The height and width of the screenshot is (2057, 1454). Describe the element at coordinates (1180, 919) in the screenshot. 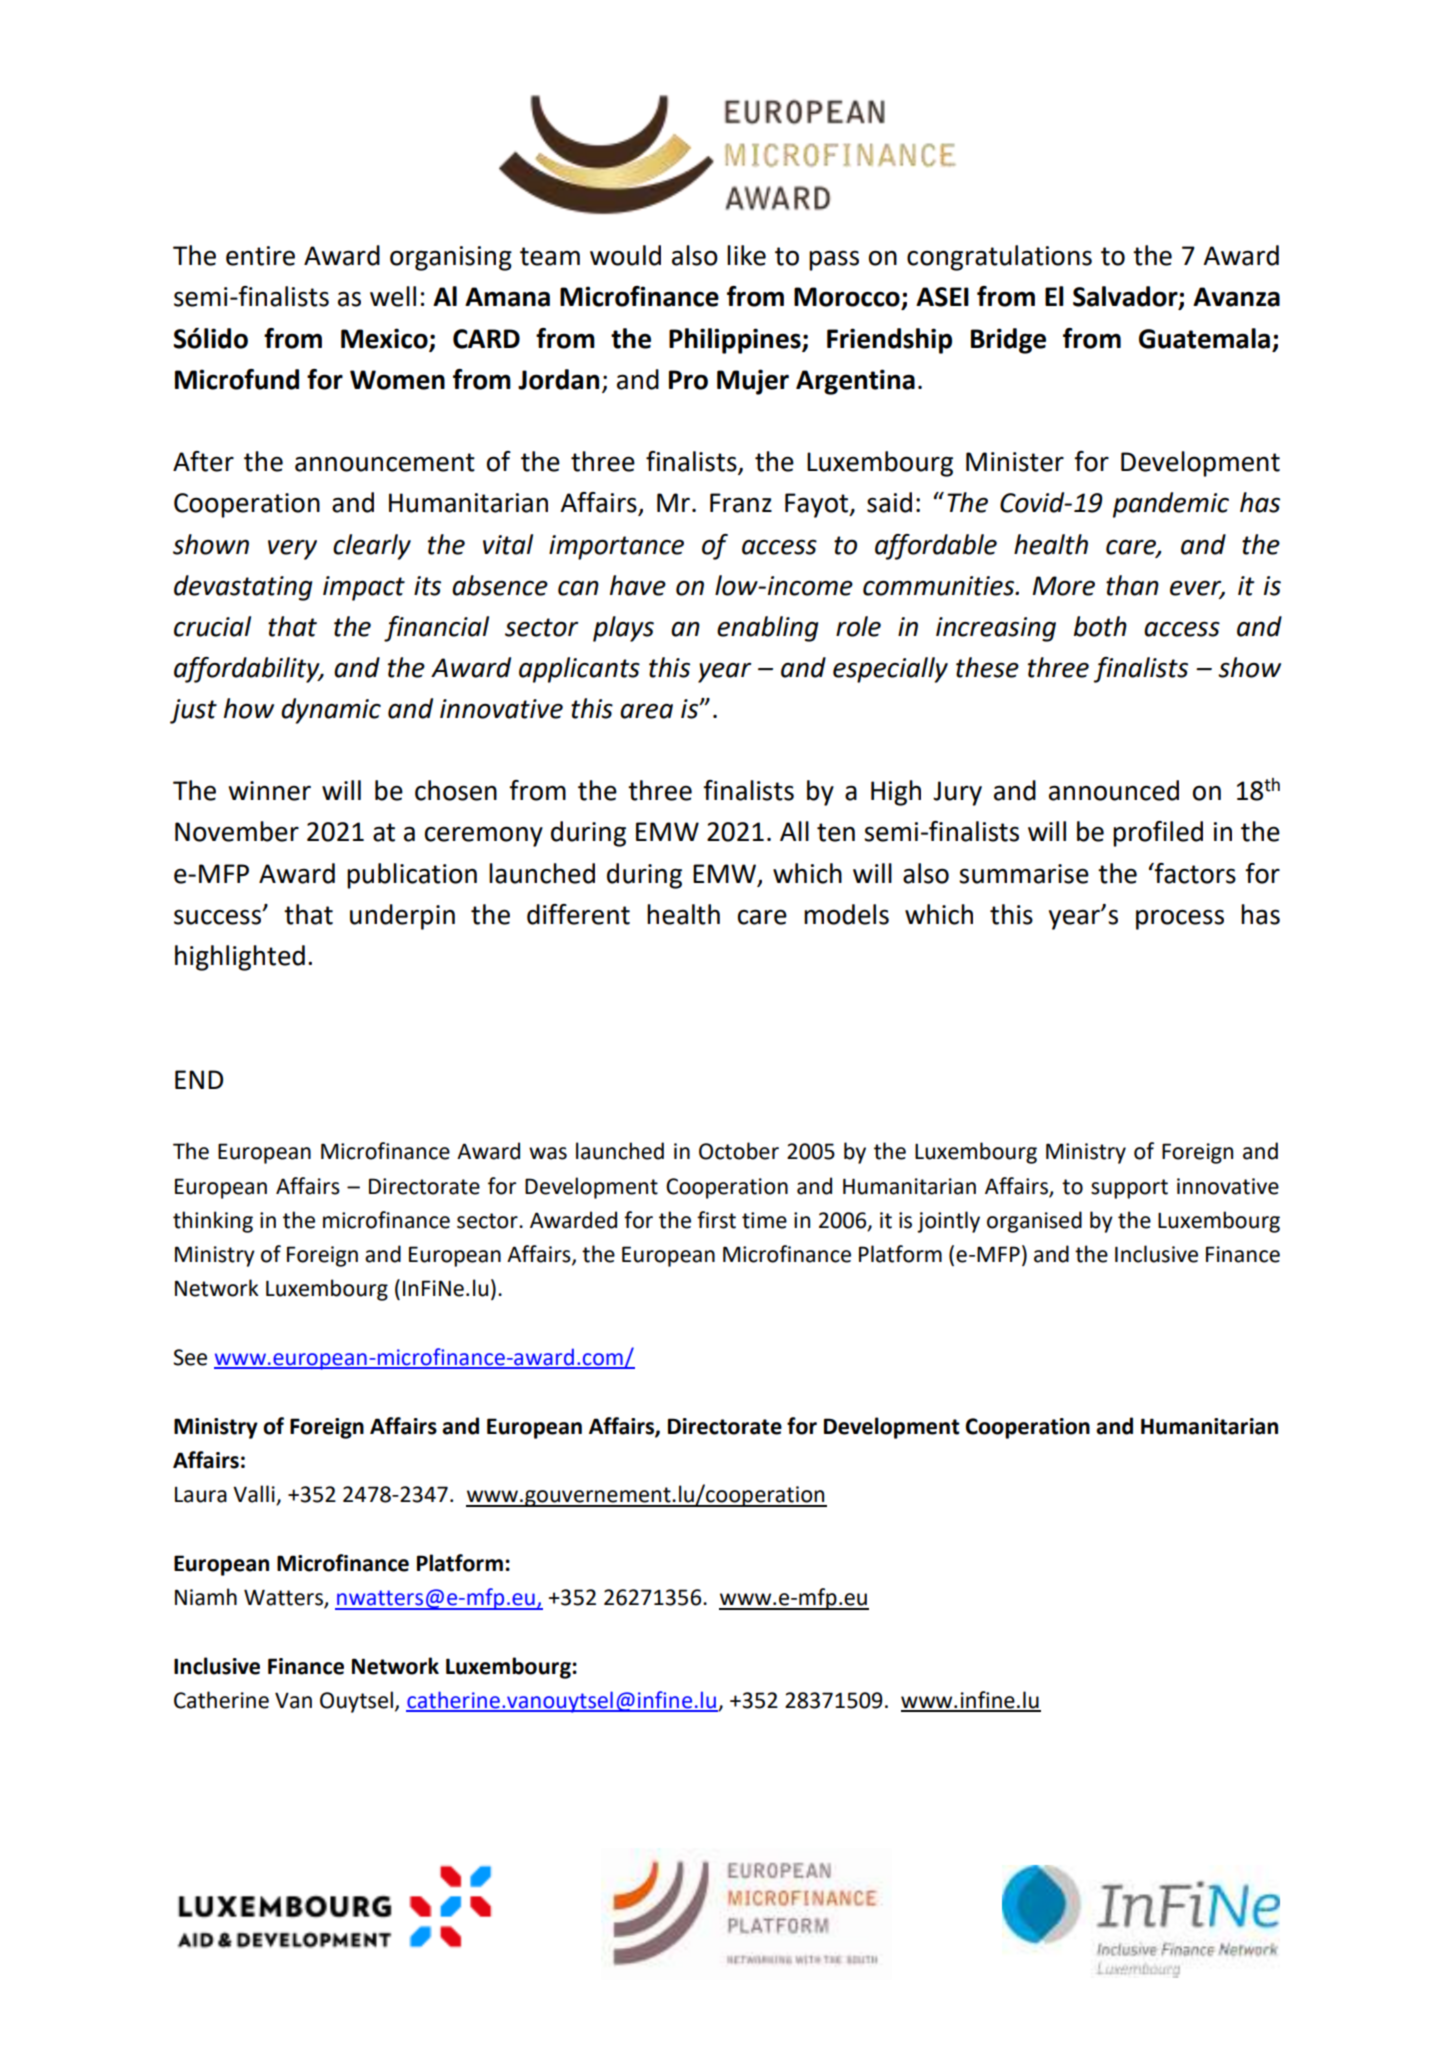

I see `process` at that location.
